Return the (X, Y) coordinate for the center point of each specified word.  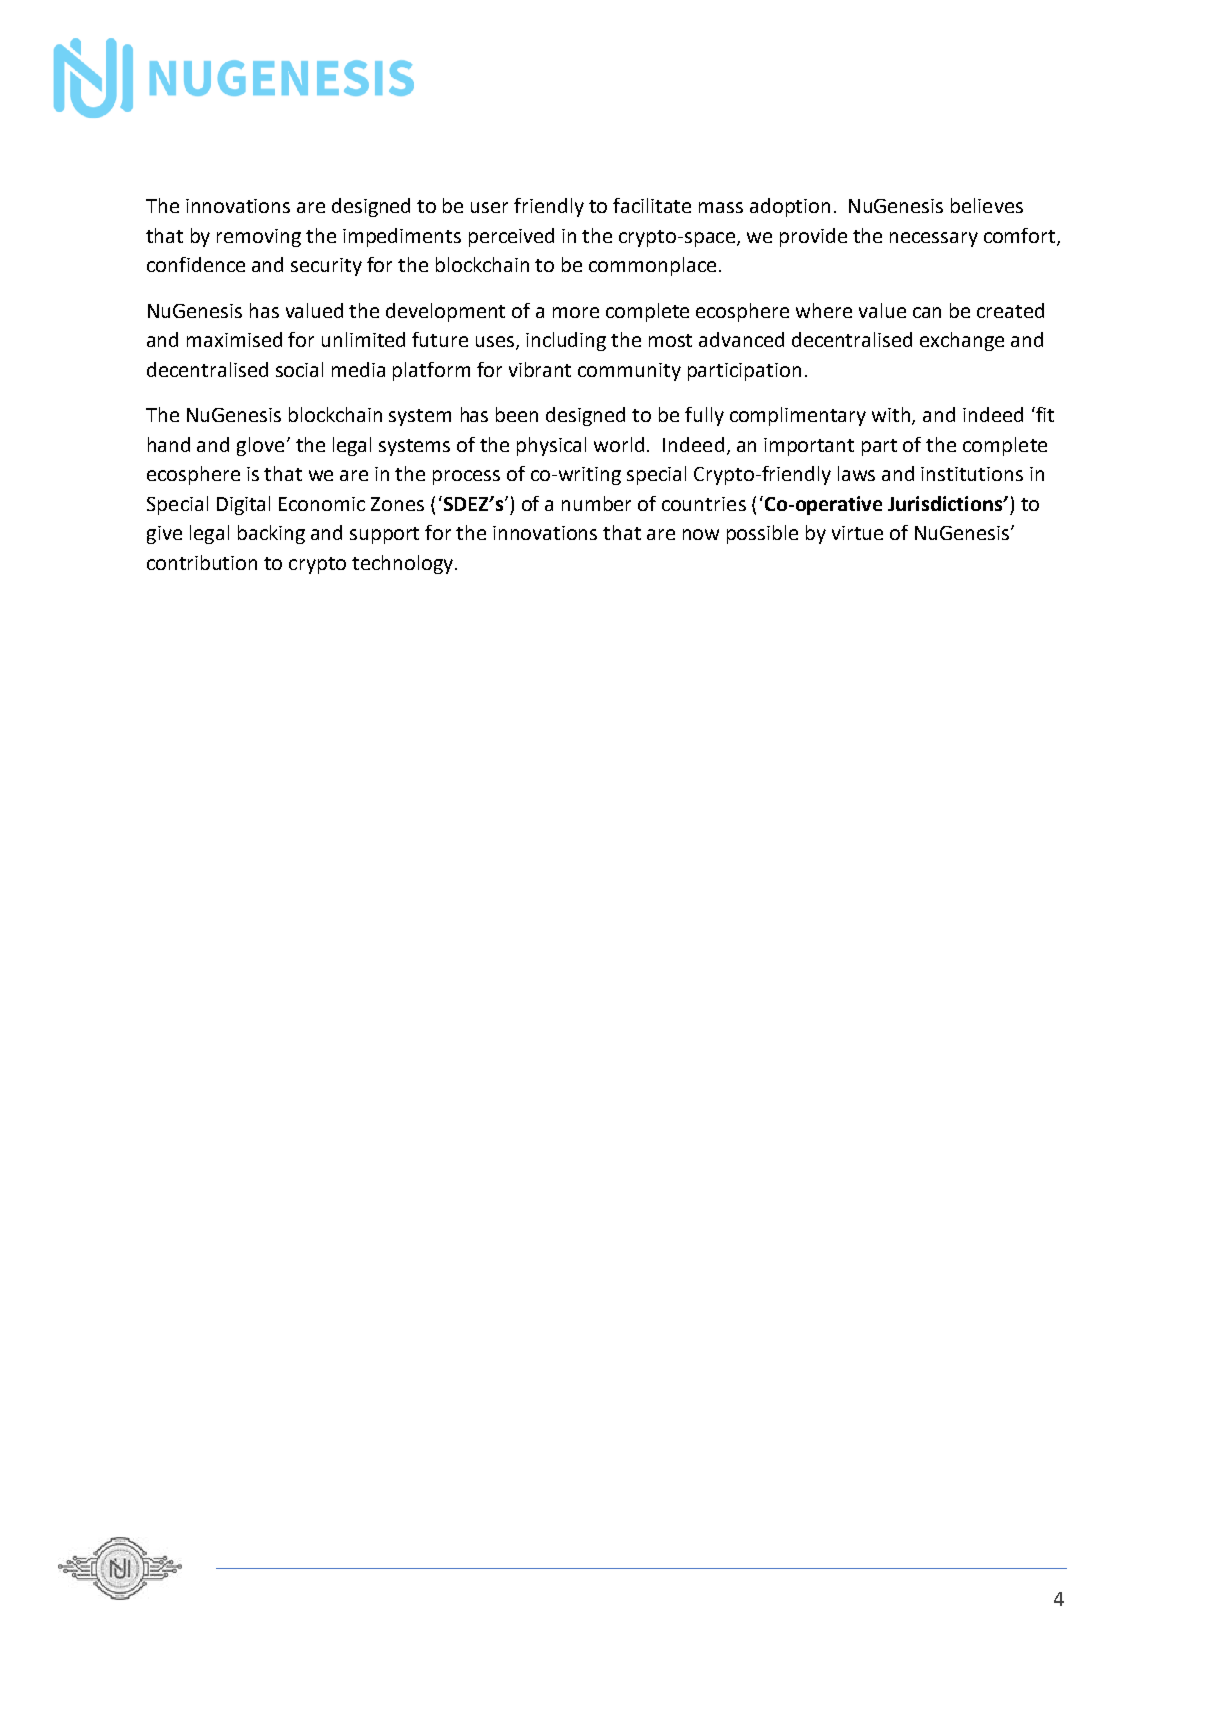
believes (987, 205)
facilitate (652, 205)
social (299, 369)
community (629, 372)
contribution (202, 562)
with (892, 416)
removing (259, 238)
